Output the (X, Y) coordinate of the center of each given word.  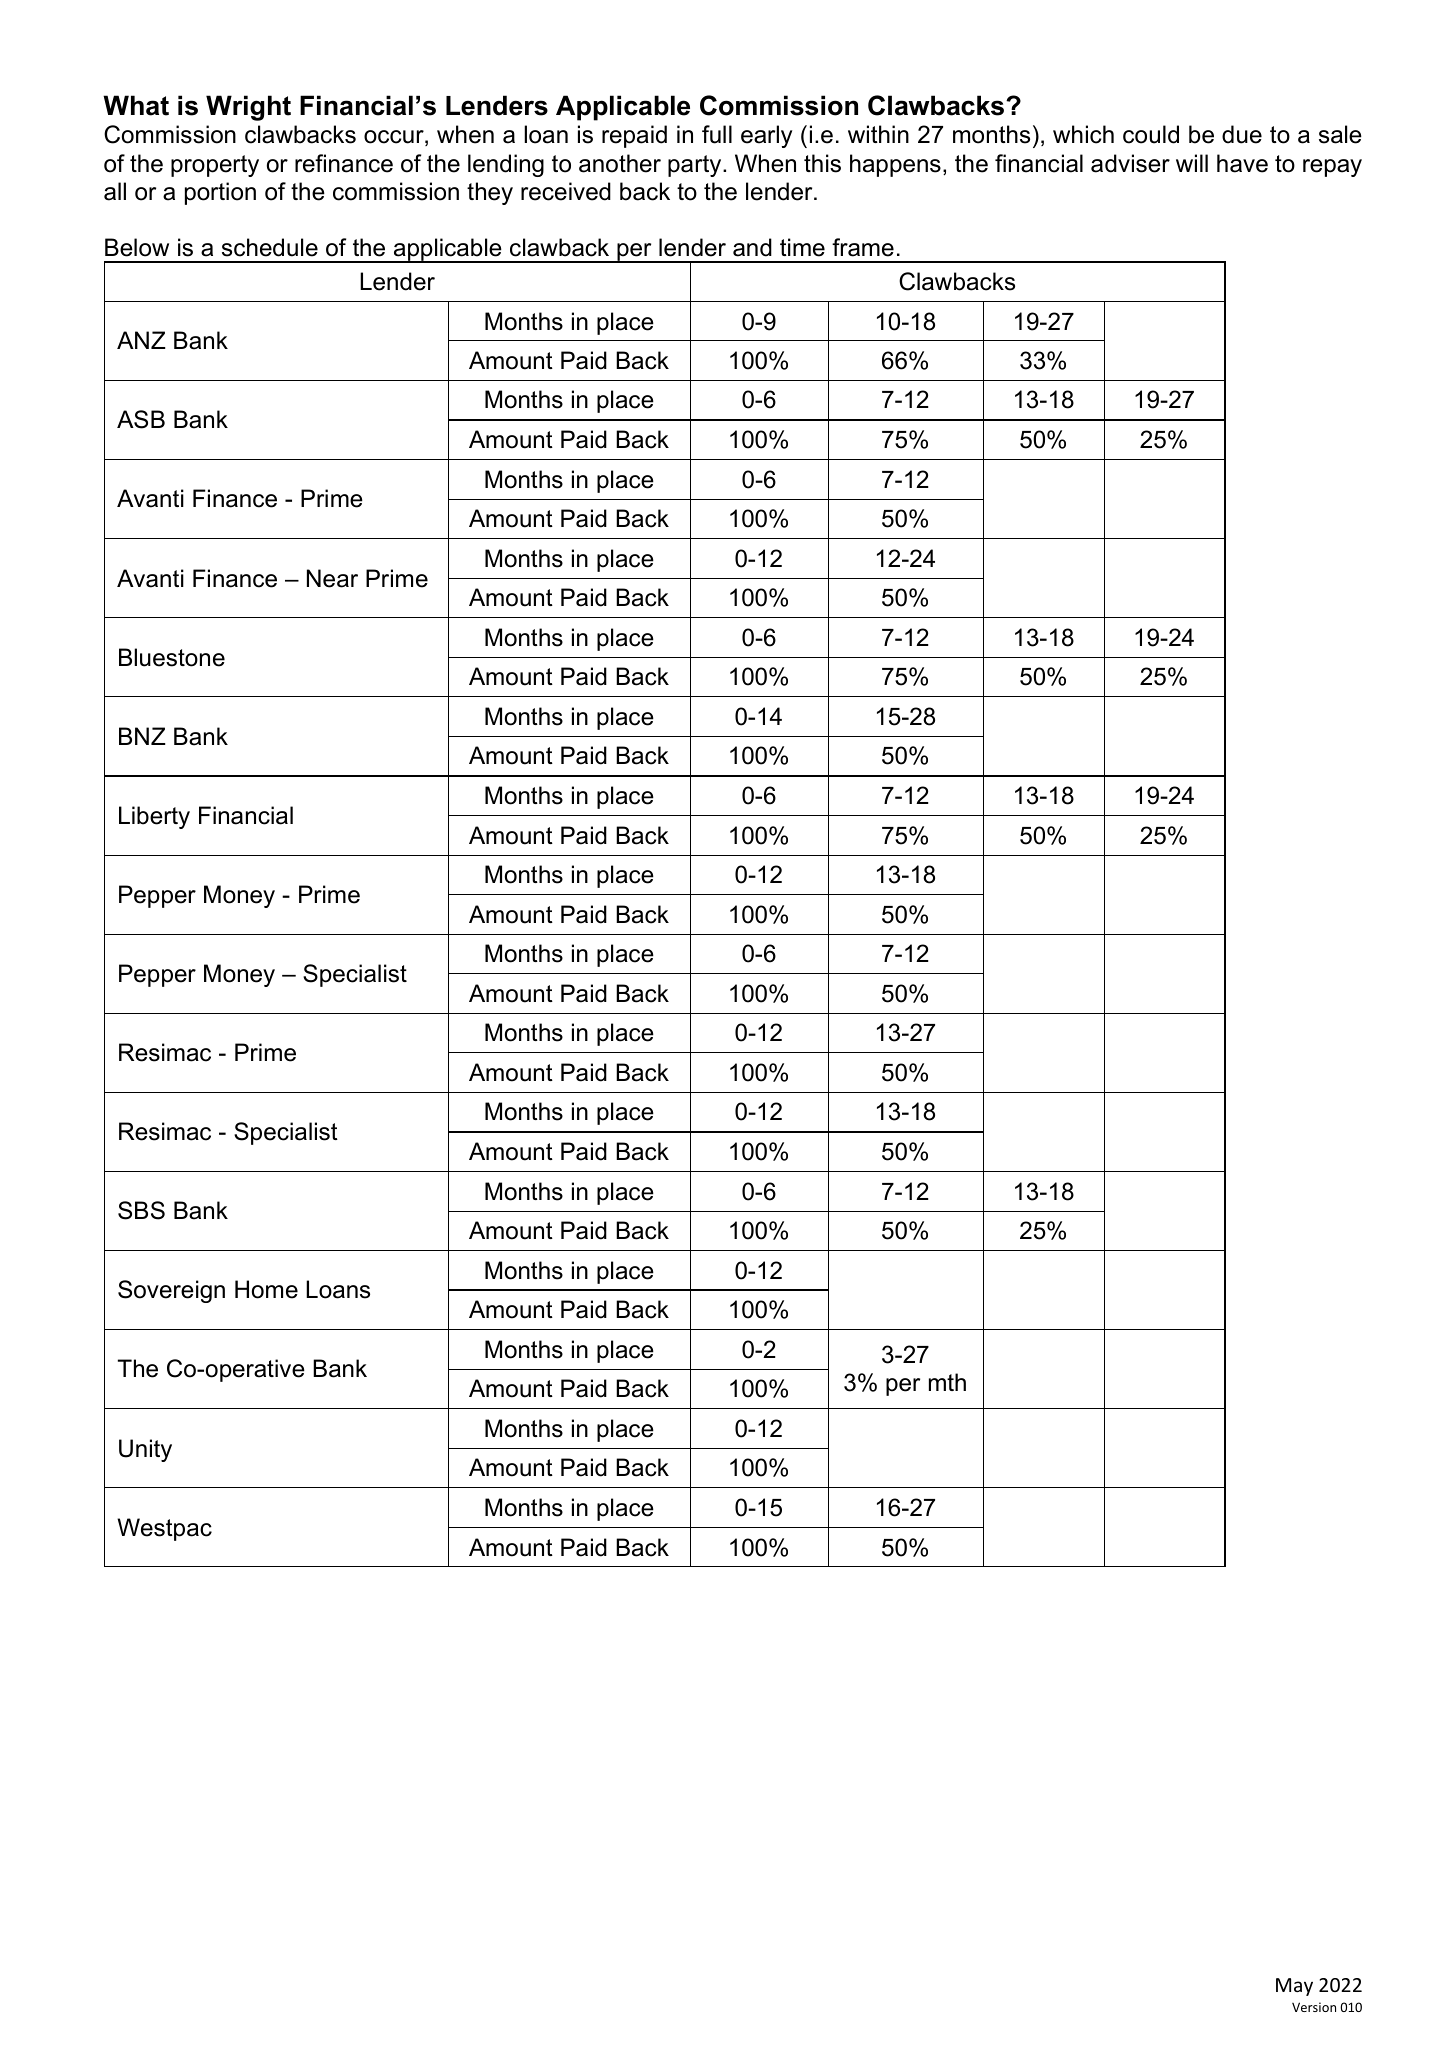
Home (266, 1289)
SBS (141, 1210)
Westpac (164, 1529)
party (696, 166)
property (215, 166)
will (1192, 163)
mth (947, 1382)
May (1294, 1987)
